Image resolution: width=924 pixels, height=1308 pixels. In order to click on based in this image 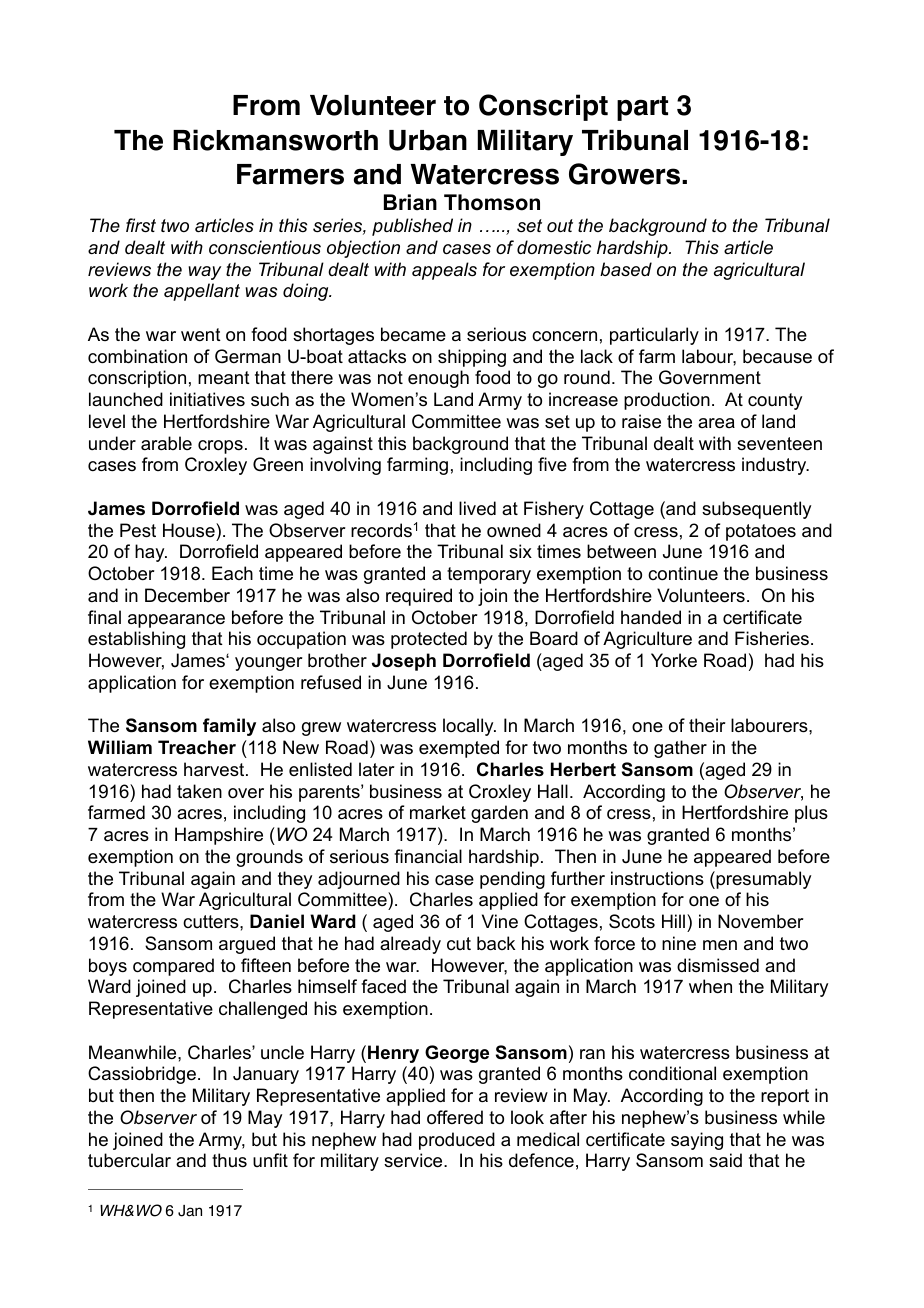, I will do `click(626, 269)`.
